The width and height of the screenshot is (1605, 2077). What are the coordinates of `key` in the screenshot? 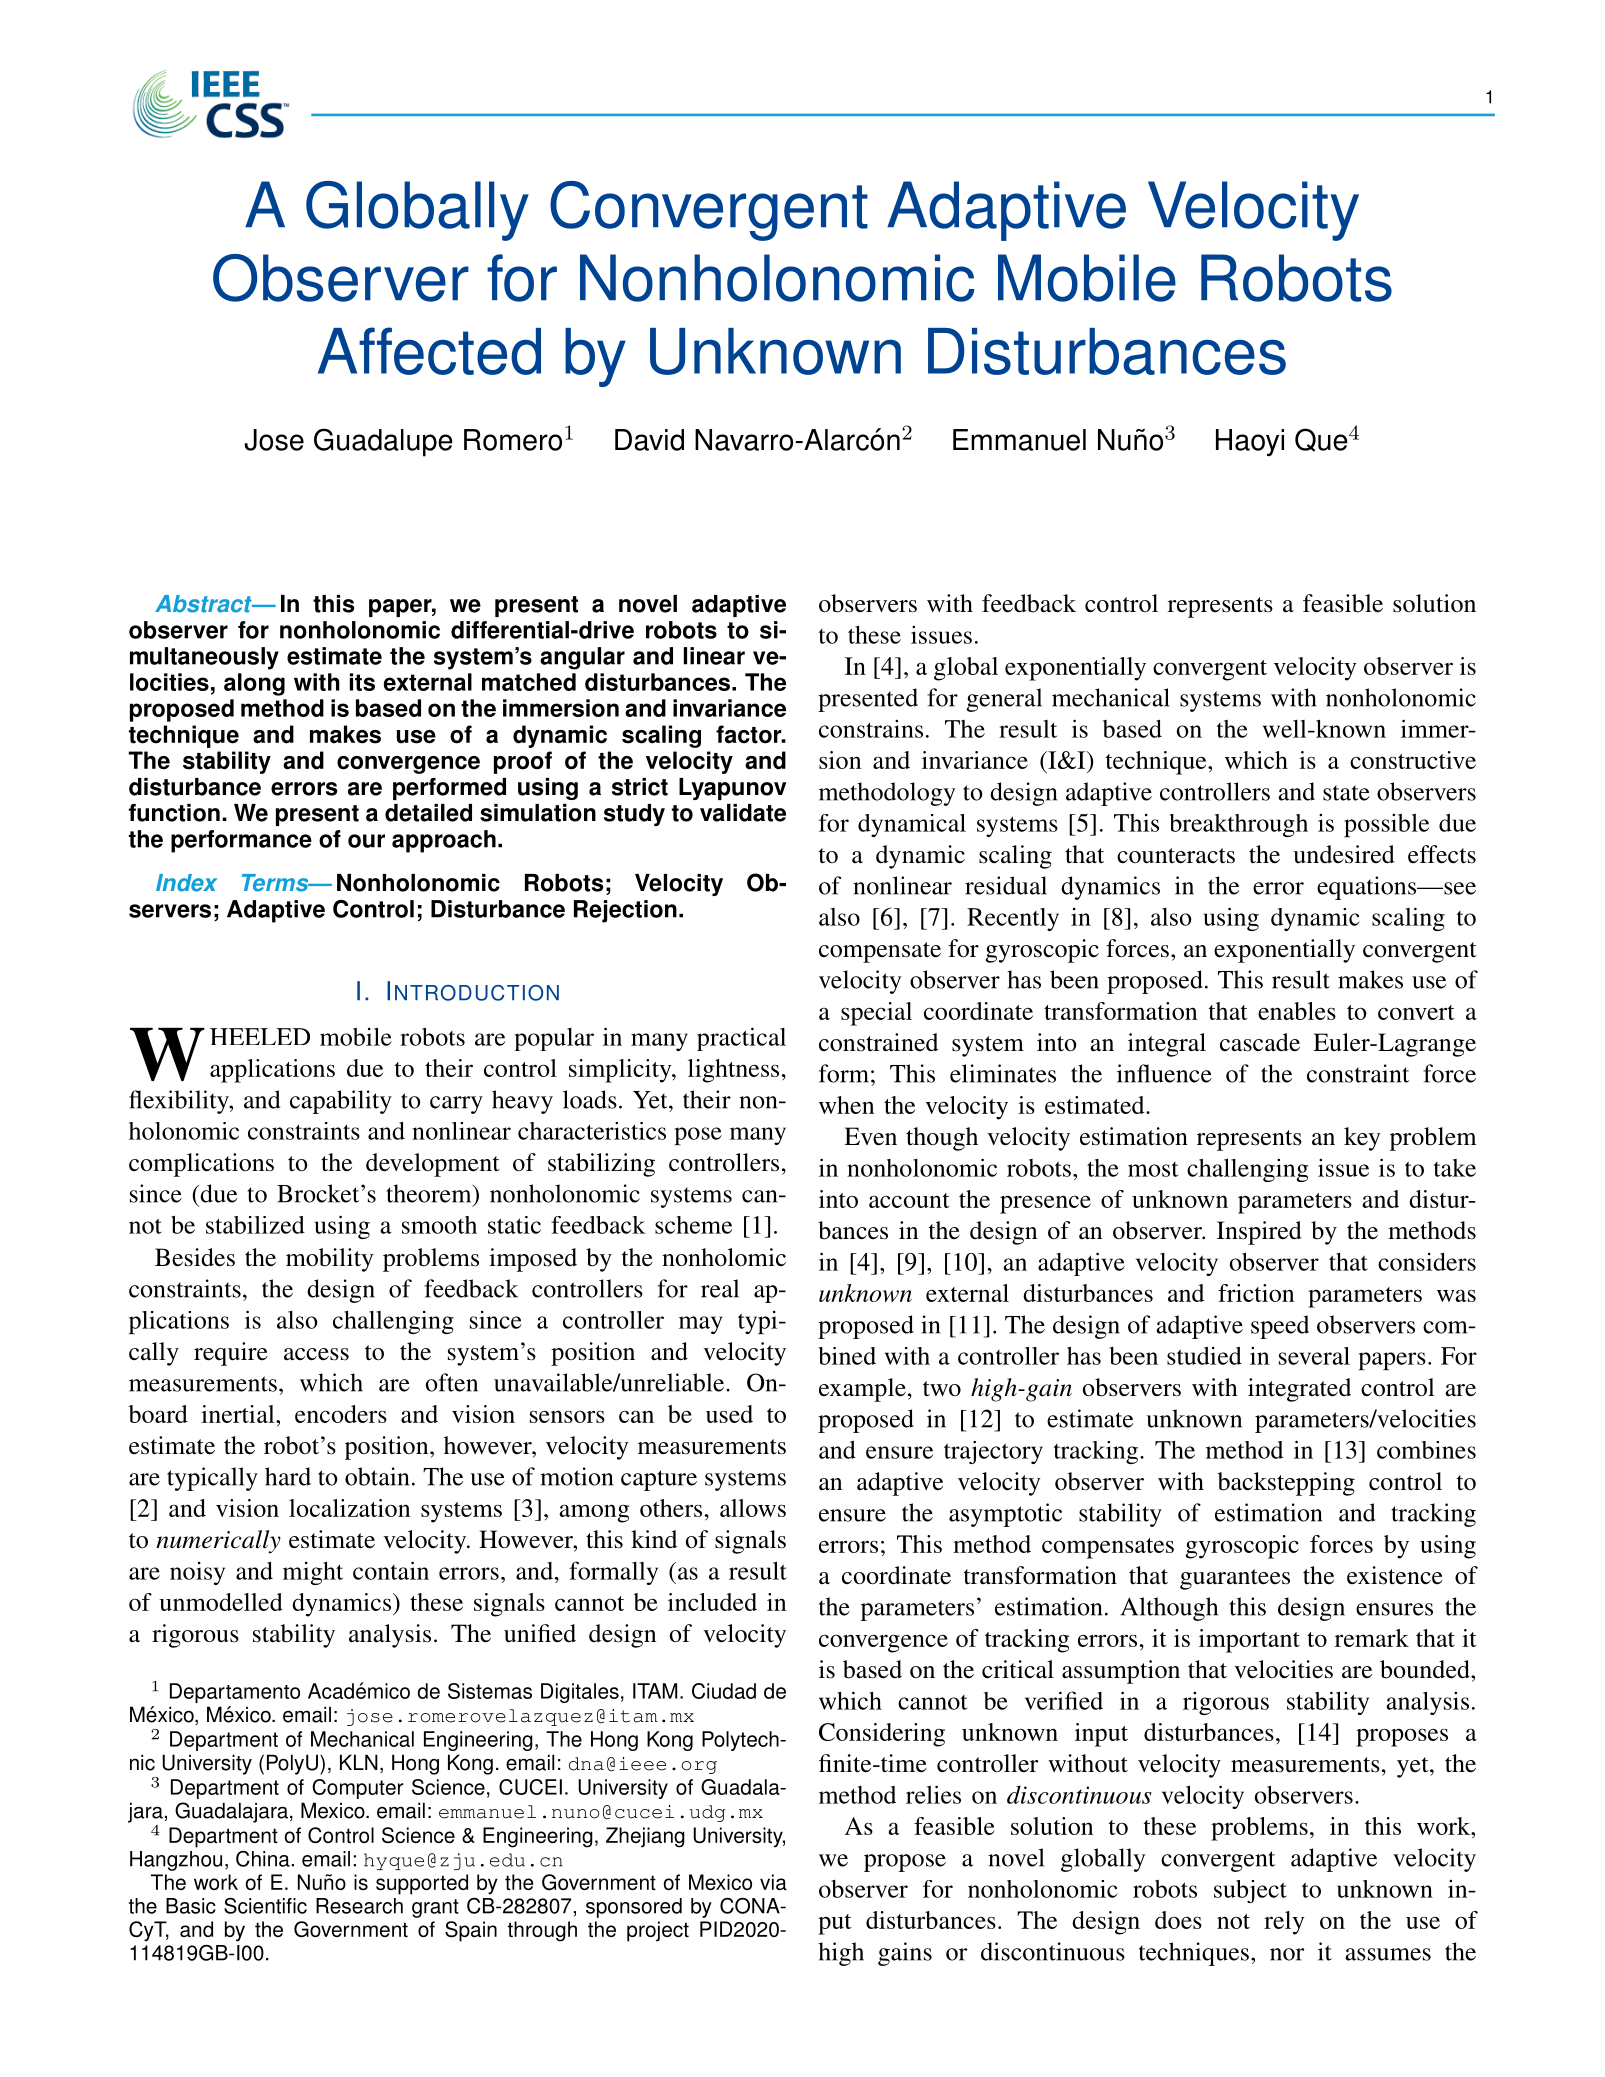 It's located at (1362, 1139).
